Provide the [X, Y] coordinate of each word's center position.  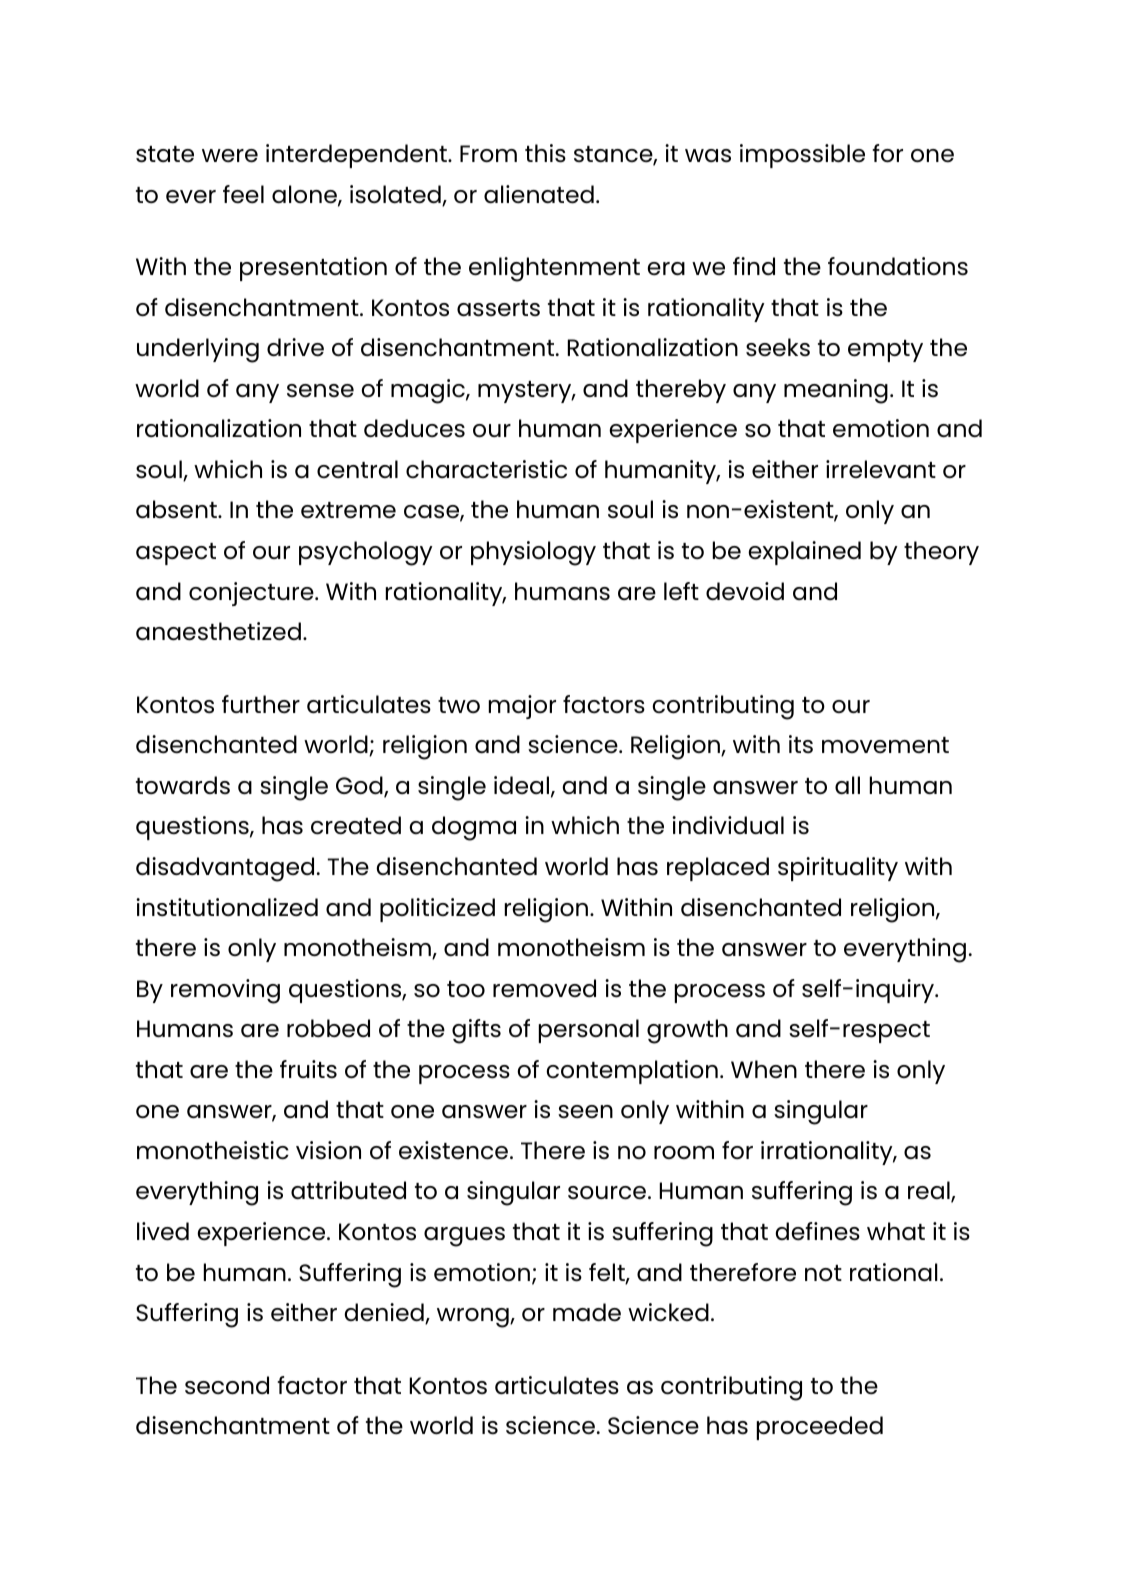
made [587, 1312]
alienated [539, 194]
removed [544, 988]
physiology [533, 553]
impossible [802, 156]
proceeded [820, 1428]
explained [804, 553]
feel [243, 194]
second [227, 1385]
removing [225, 991]
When [764, 1069]
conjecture [252, 594]
